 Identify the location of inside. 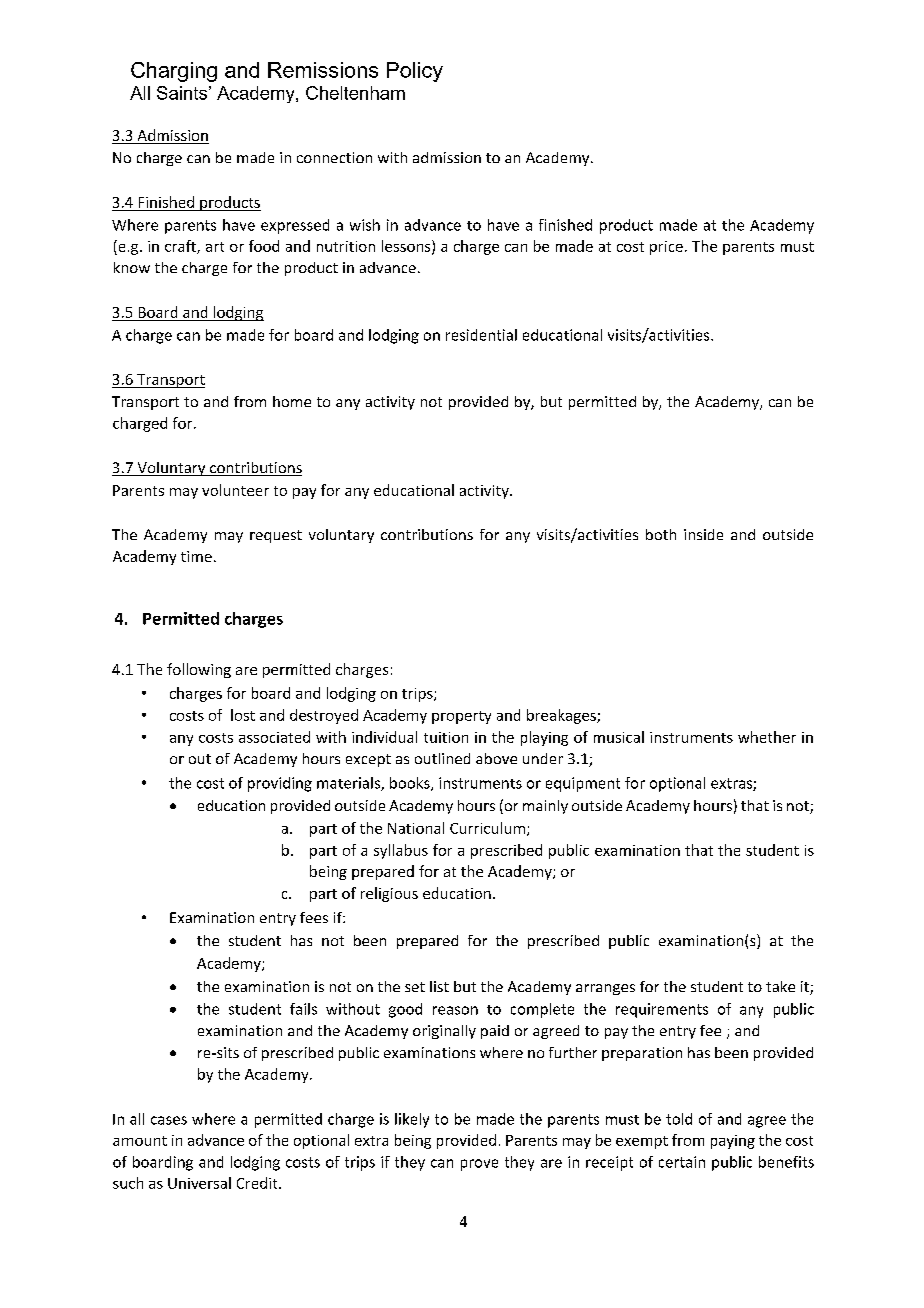
(703, 534).
